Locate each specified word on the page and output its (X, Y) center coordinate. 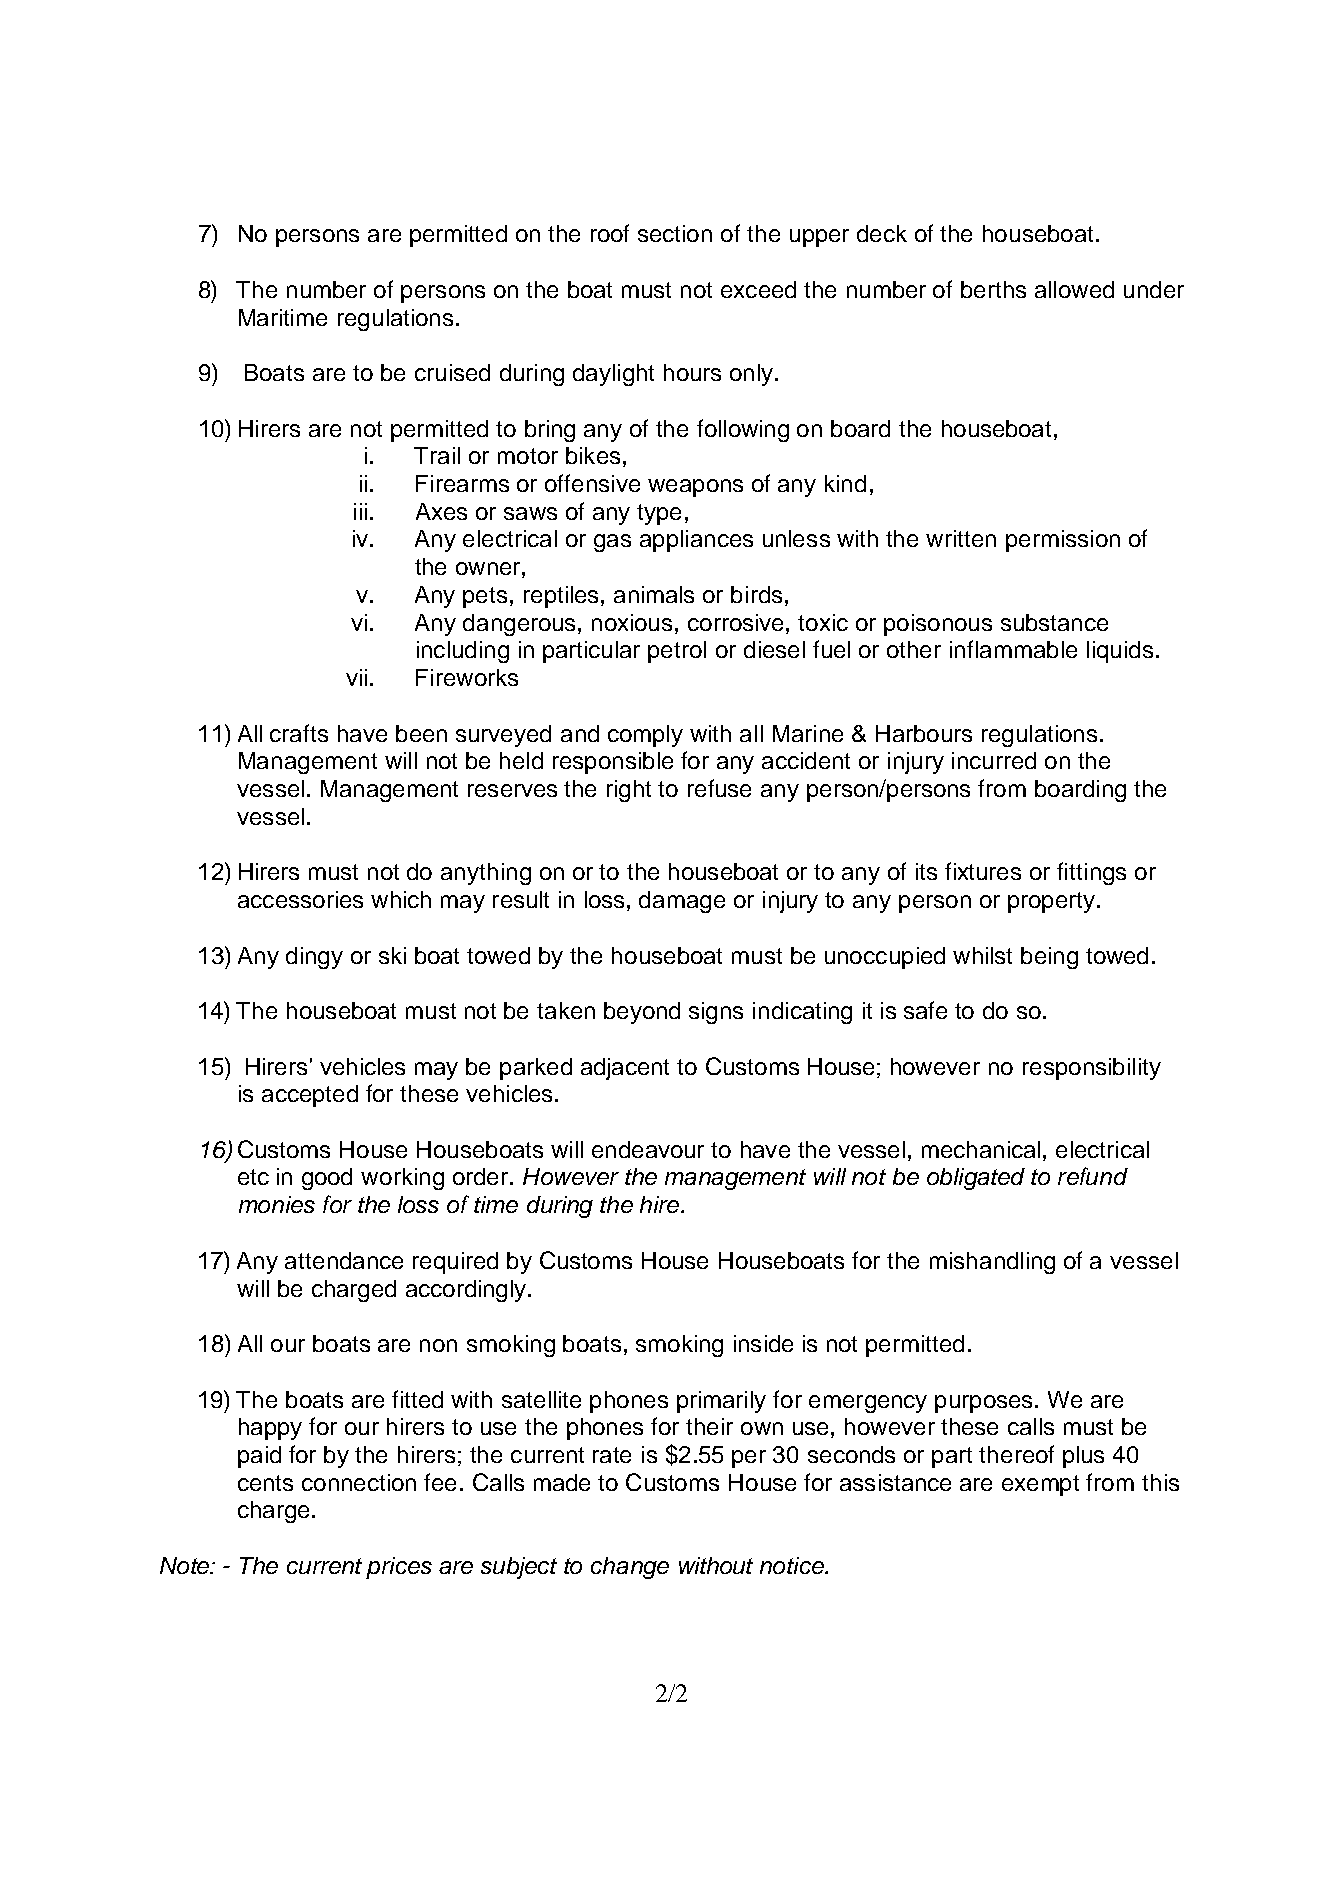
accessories (300, 899)
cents (265, 1483)
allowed (1074, 289)
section (675, 233)
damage (682, 902)
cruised (452, 372)
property (1051, 902)
